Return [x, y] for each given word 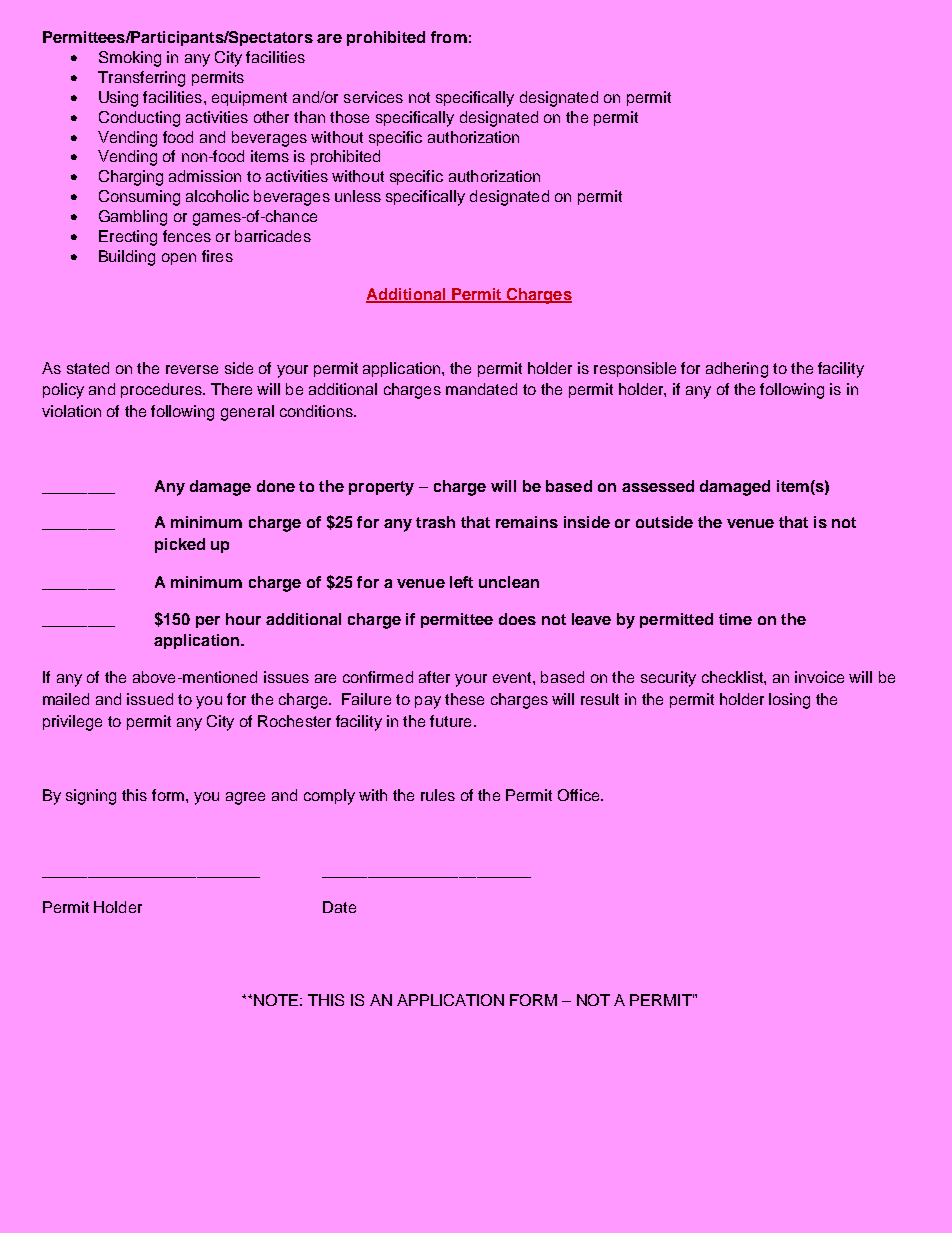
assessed [658, 486]
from [449, 37]
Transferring [141, 79]
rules [438, 795]
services [373, 97]
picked [180, 545]
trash [435, 522]
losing [789, 701]
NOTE [276, 1000]
